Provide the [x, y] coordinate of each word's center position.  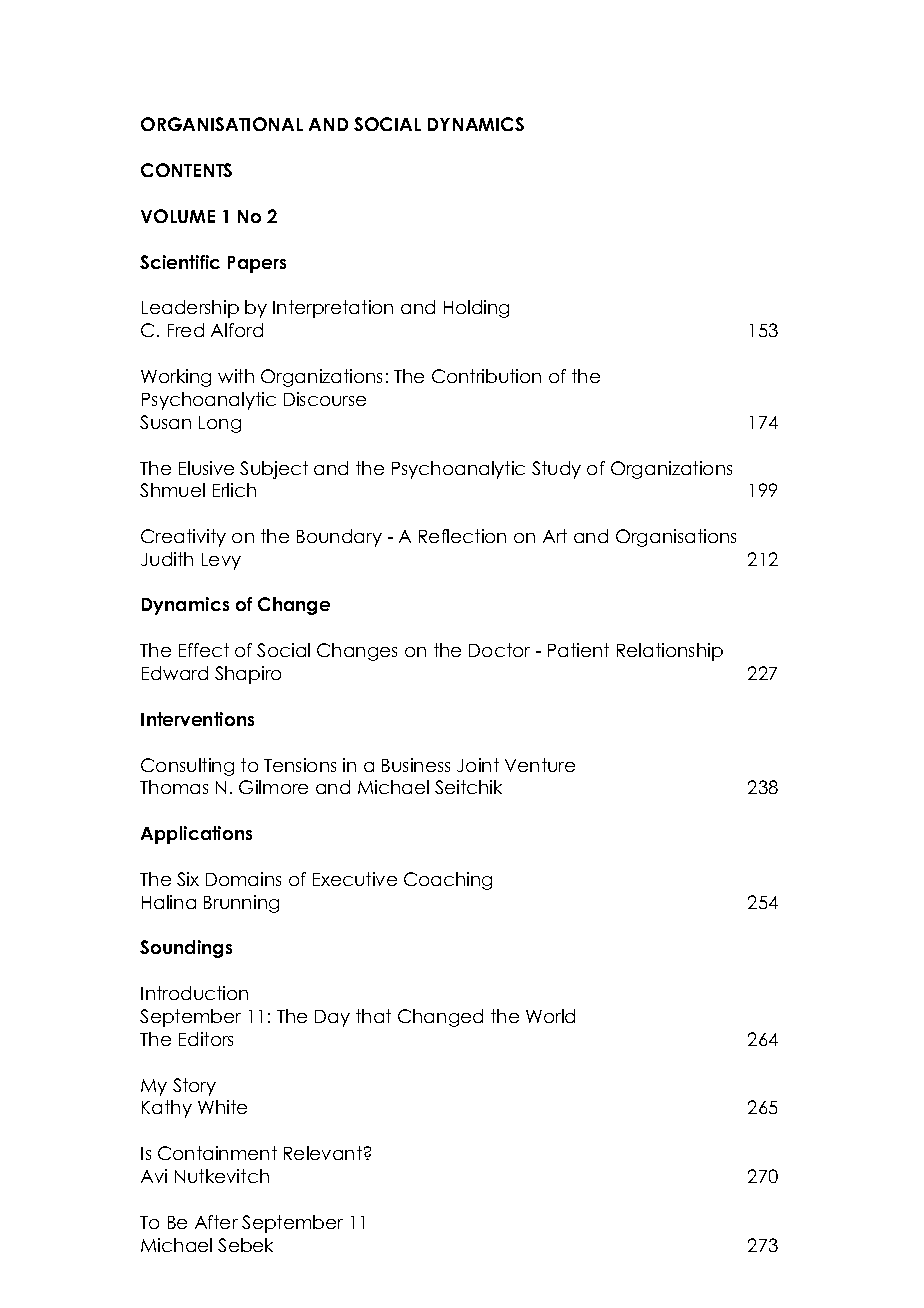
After [216, 1222]
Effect [204, 650]
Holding [476, 309]
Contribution [486, 376]
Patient [578, 650]
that [373, 1016]
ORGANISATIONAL [222, 124]
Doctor [499, 650]
